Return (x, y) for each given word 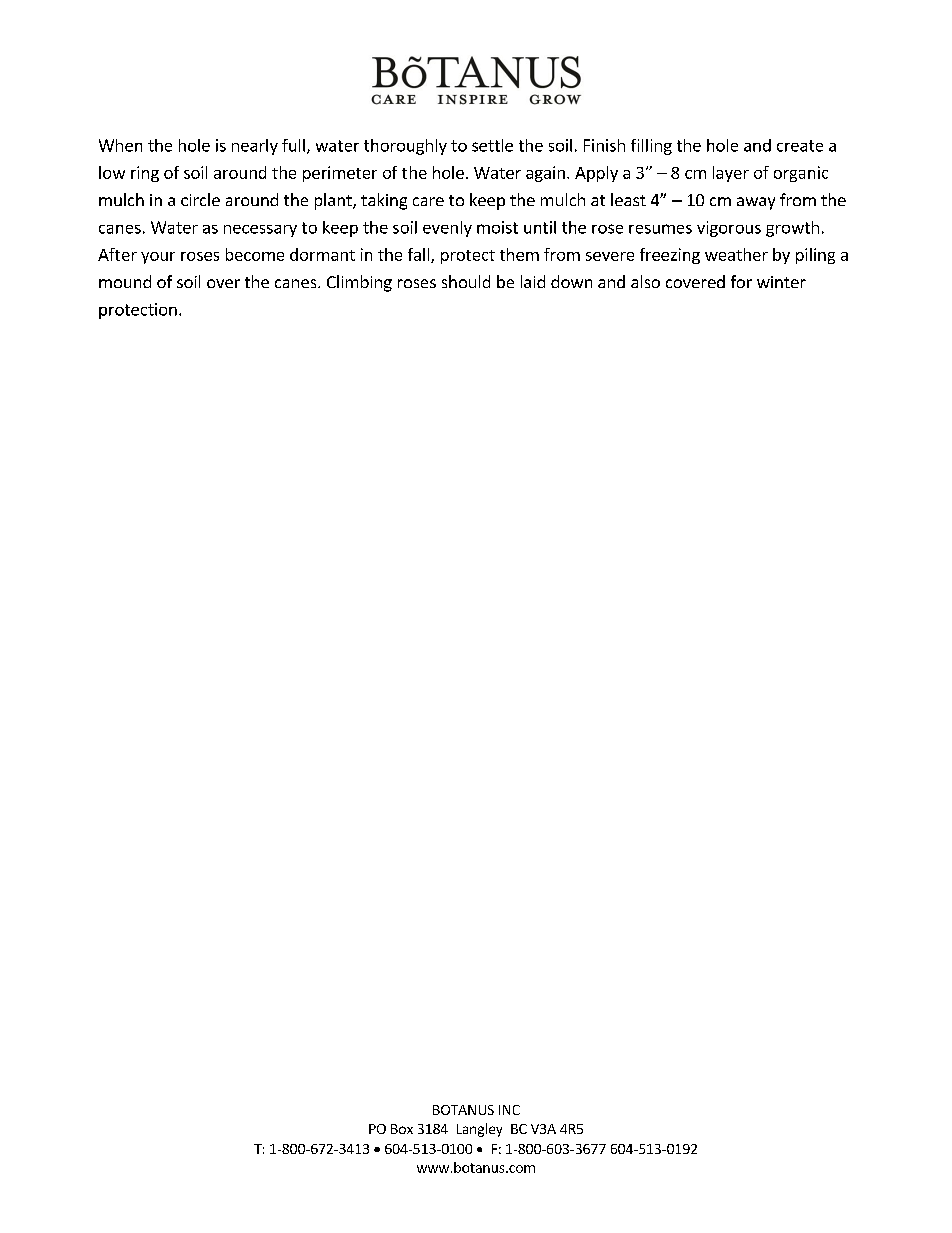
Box (402, 1129)
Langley (479, 1130)
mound (125, 281)
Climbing (359, 283)
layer (731, 174)
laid (533, 281)
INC (509, 1110)
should (466, 281)
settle (492, 145)
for (741, 281)
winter (781, 282)
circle (200, 199)
